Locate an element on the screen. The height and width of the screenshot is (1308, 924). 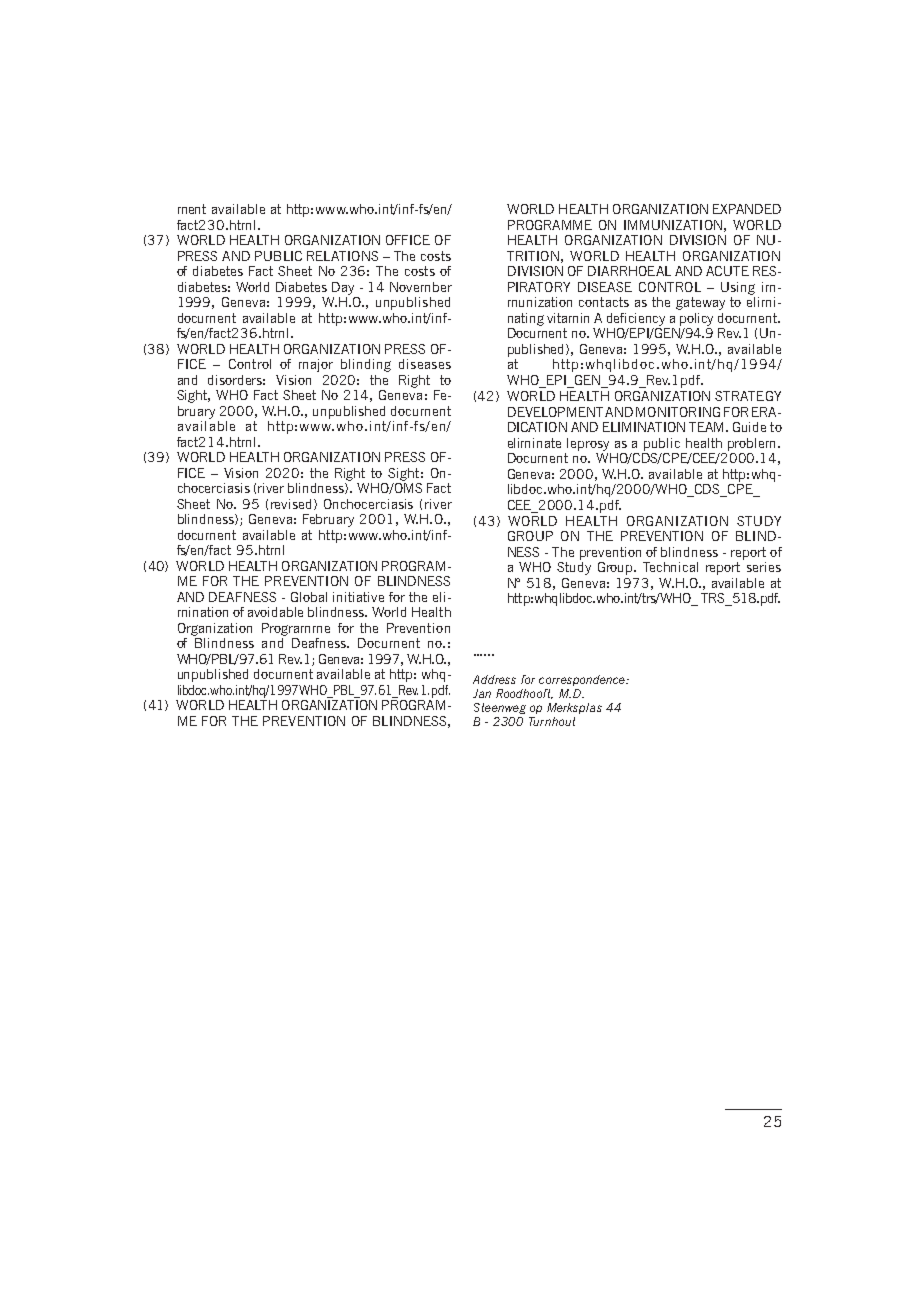
leprosy is located at coordinates (588, 444).
